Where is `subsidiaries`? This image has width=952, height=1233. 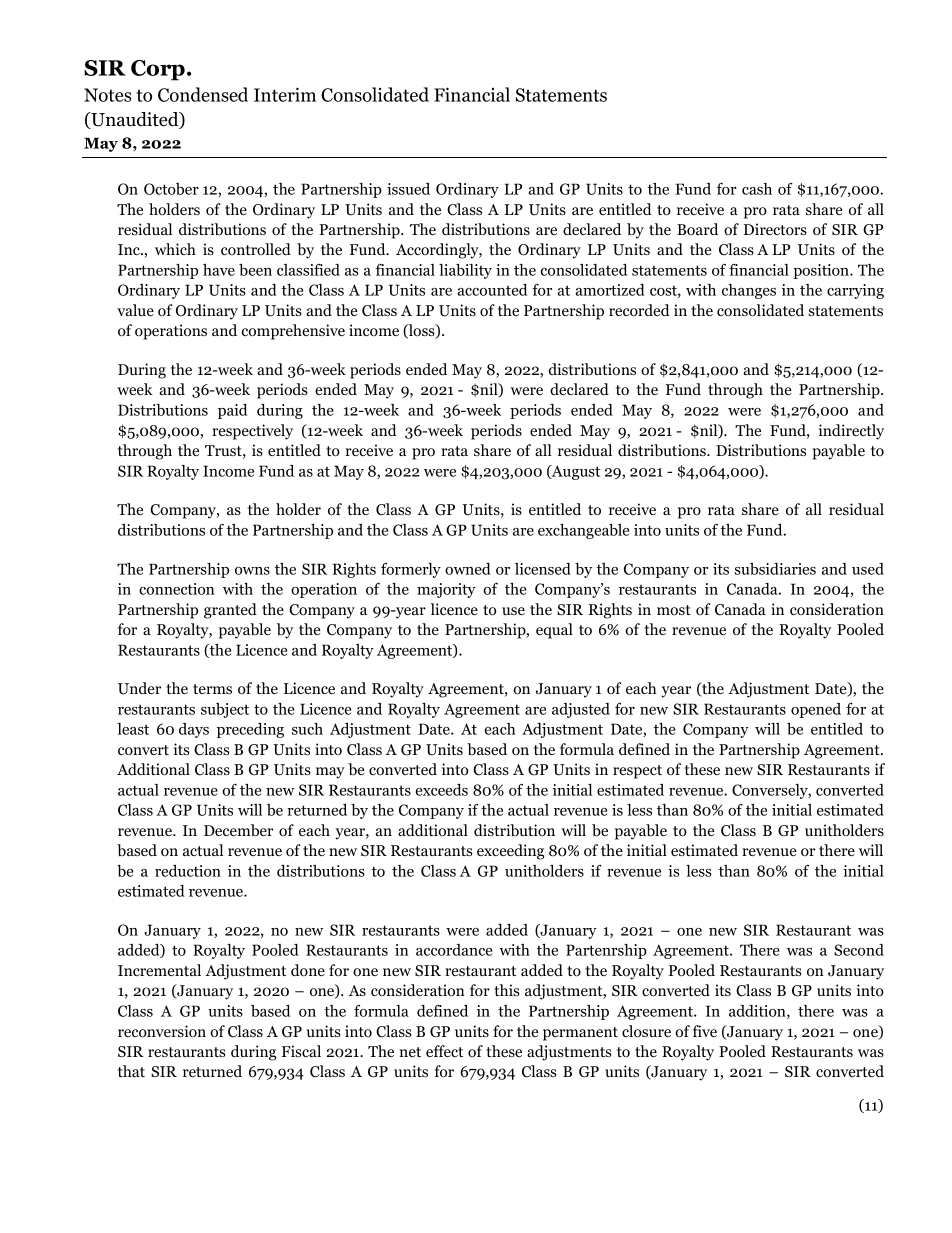
subsidiaries is located at coordinates (775, 569).
